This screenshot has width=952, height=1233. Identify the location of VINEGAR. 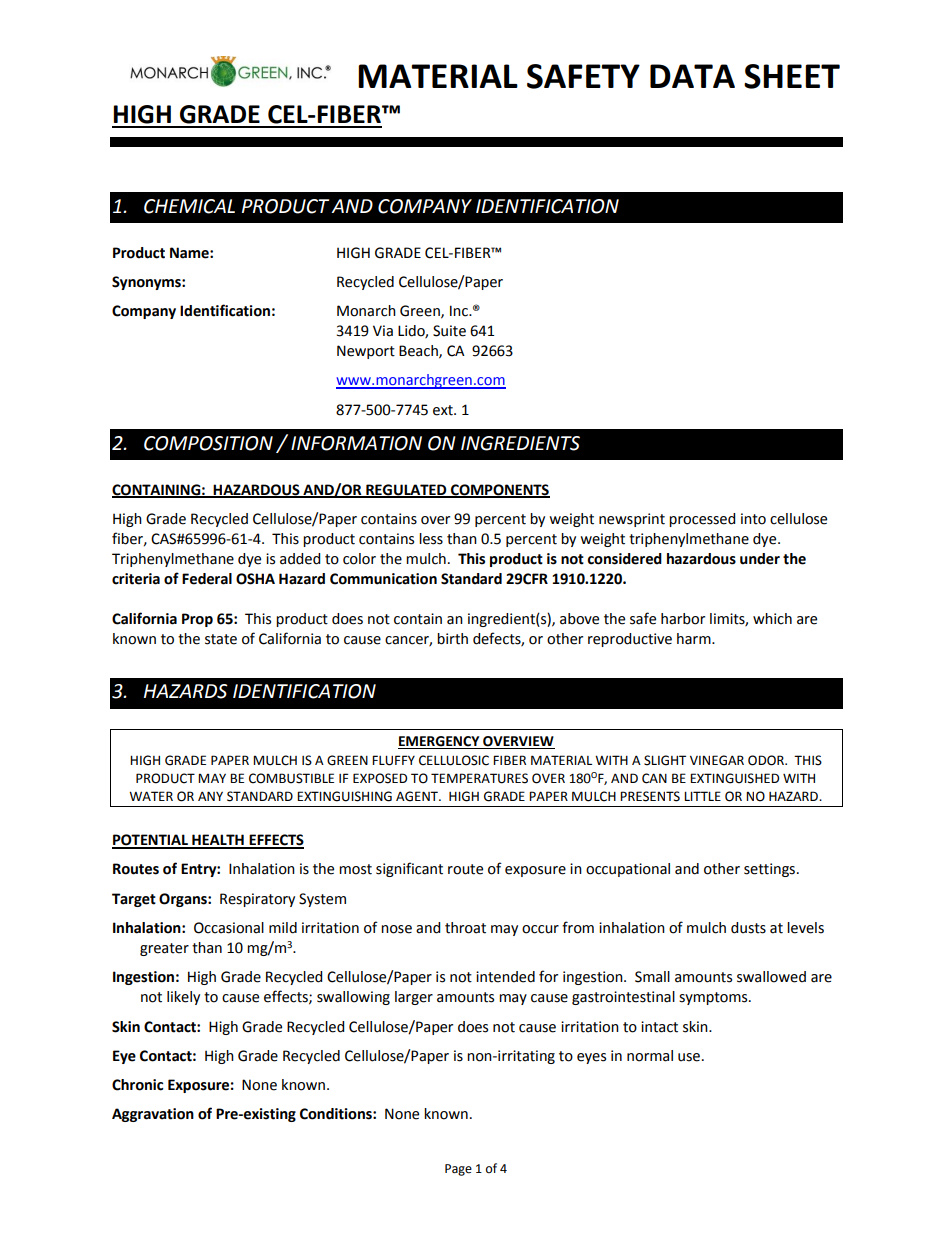
(717, 760).
